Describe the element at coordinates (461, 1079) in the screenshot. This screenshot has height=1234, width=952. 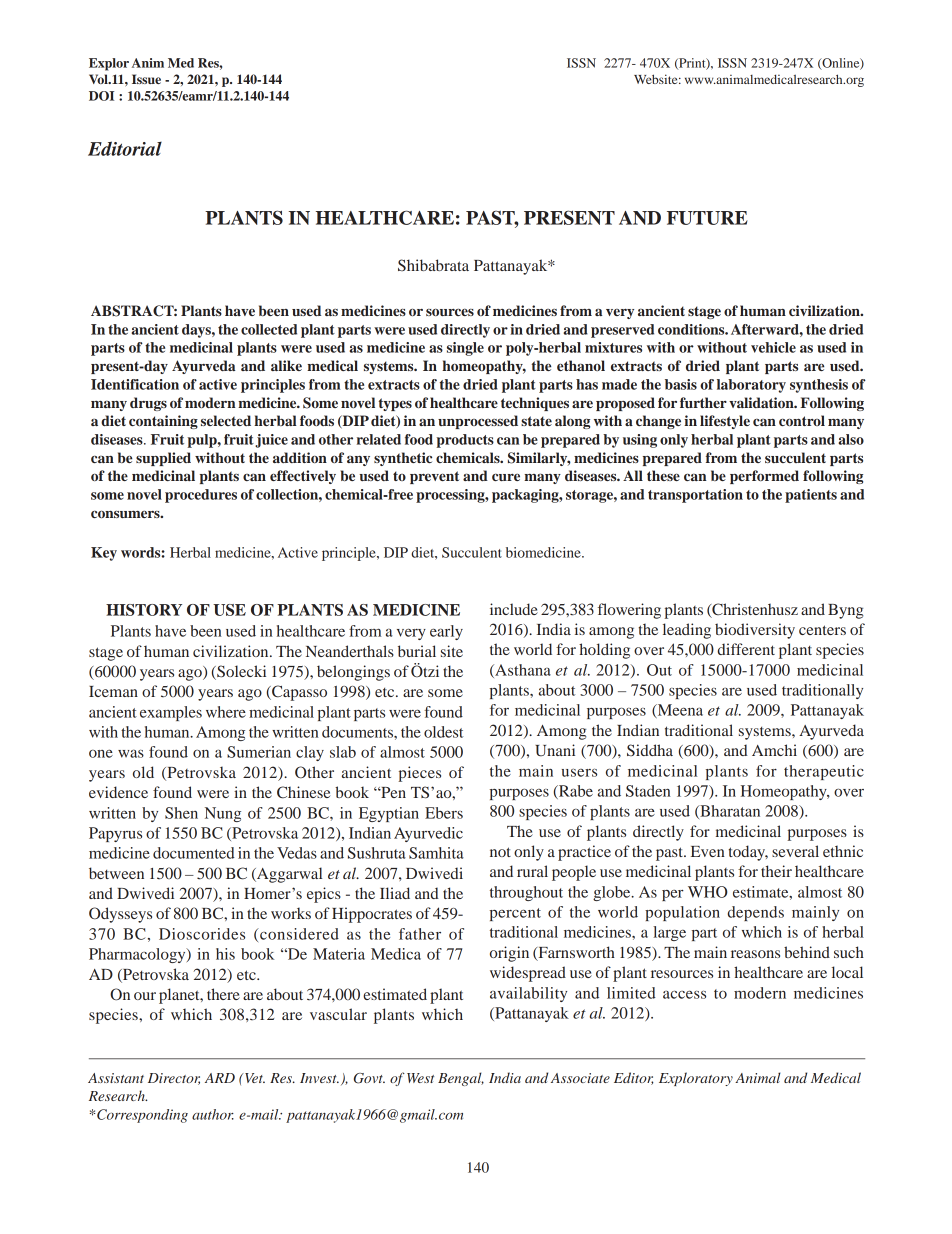
I see `Bengal` at that location.
